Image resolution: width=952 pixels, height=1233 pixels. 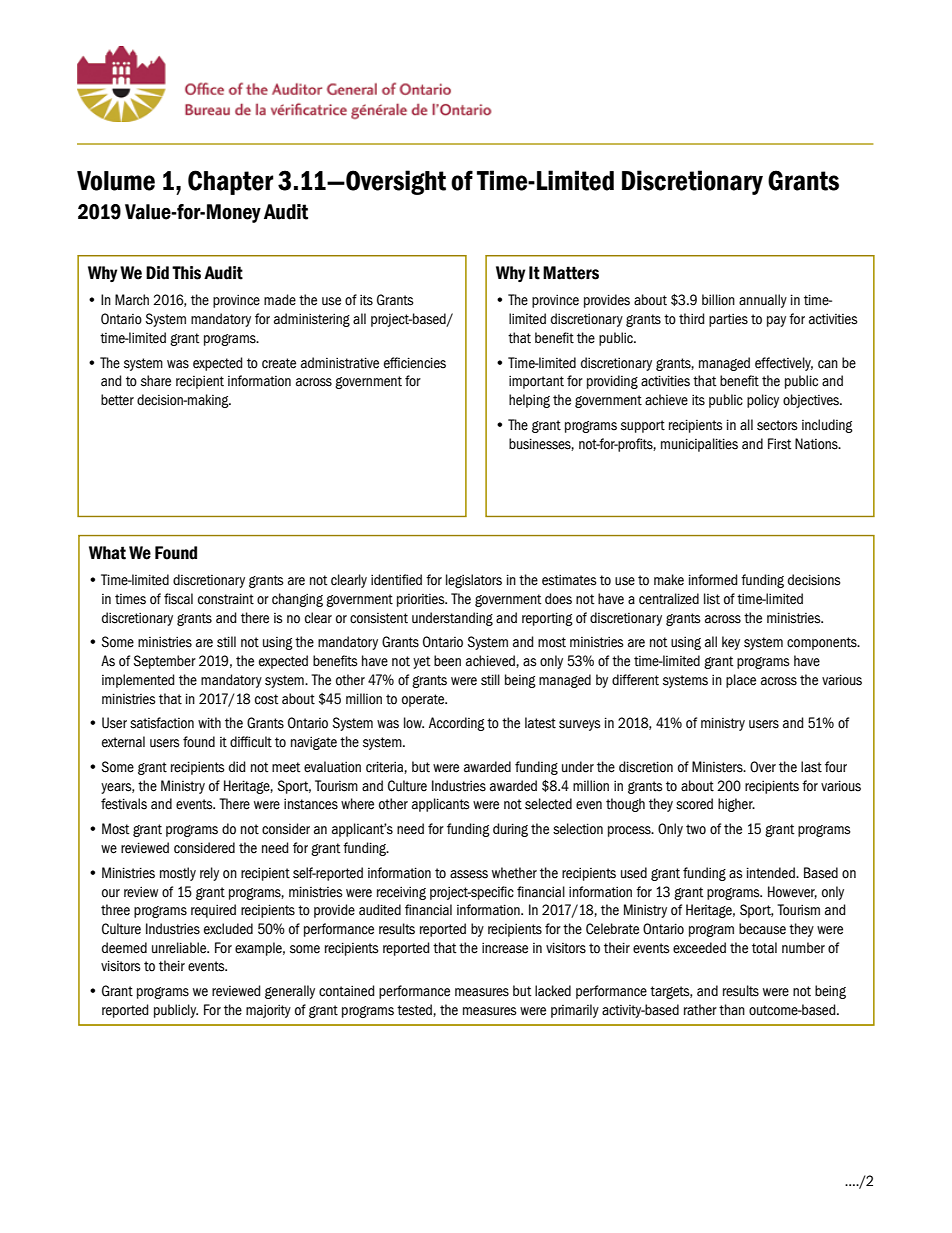 What do you see at coordinates (415, 1010) in the screenshot?
I see `tested` at bounding box center [415, 1010].
